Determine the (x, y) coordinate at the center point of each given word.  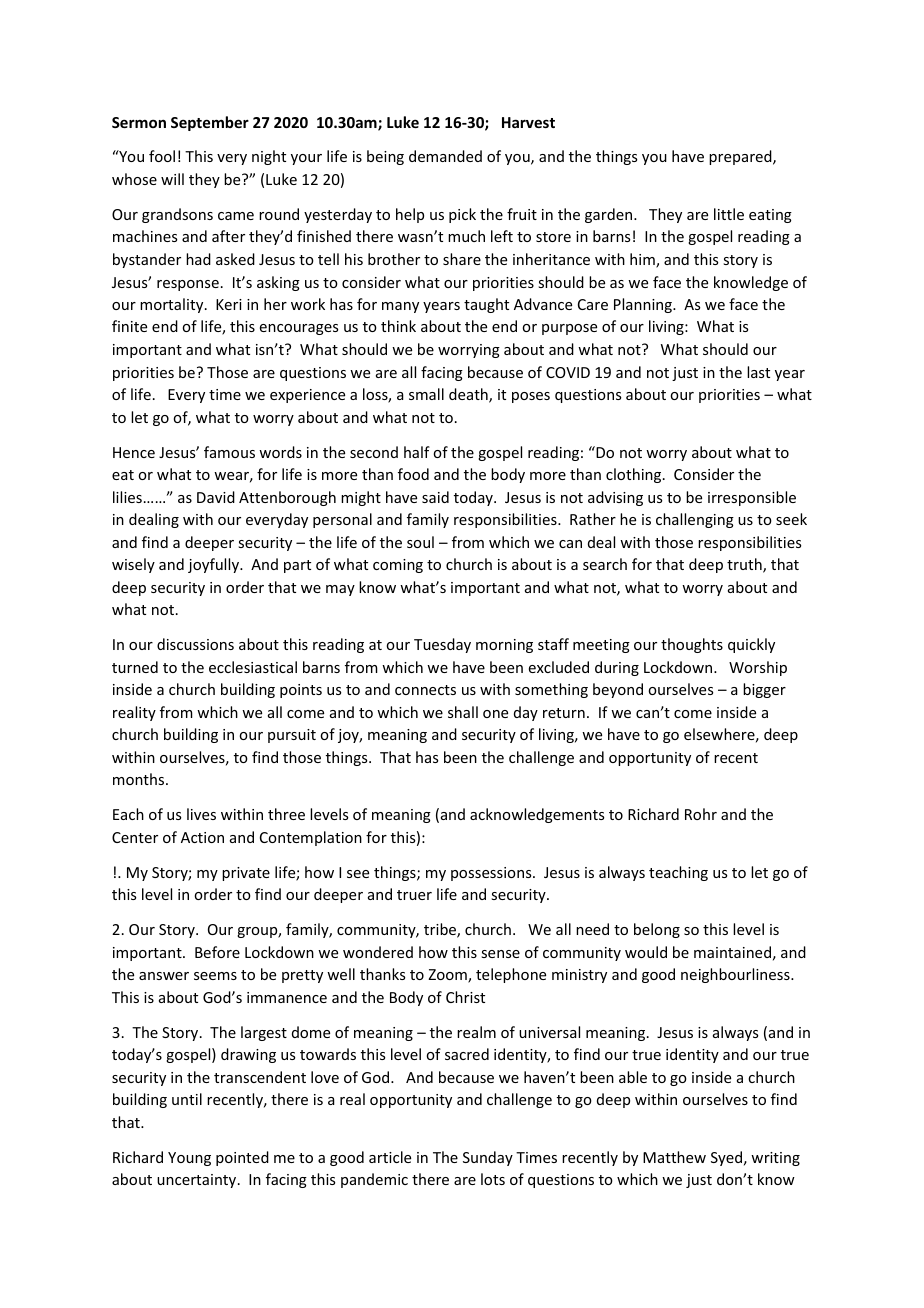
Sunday (488, 1158)
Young (189, 1159)
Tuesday (442, 645)
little (729, 214)
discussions (195, 644)
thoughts (692, 645)
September (210, 123)
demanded (445, 156)
